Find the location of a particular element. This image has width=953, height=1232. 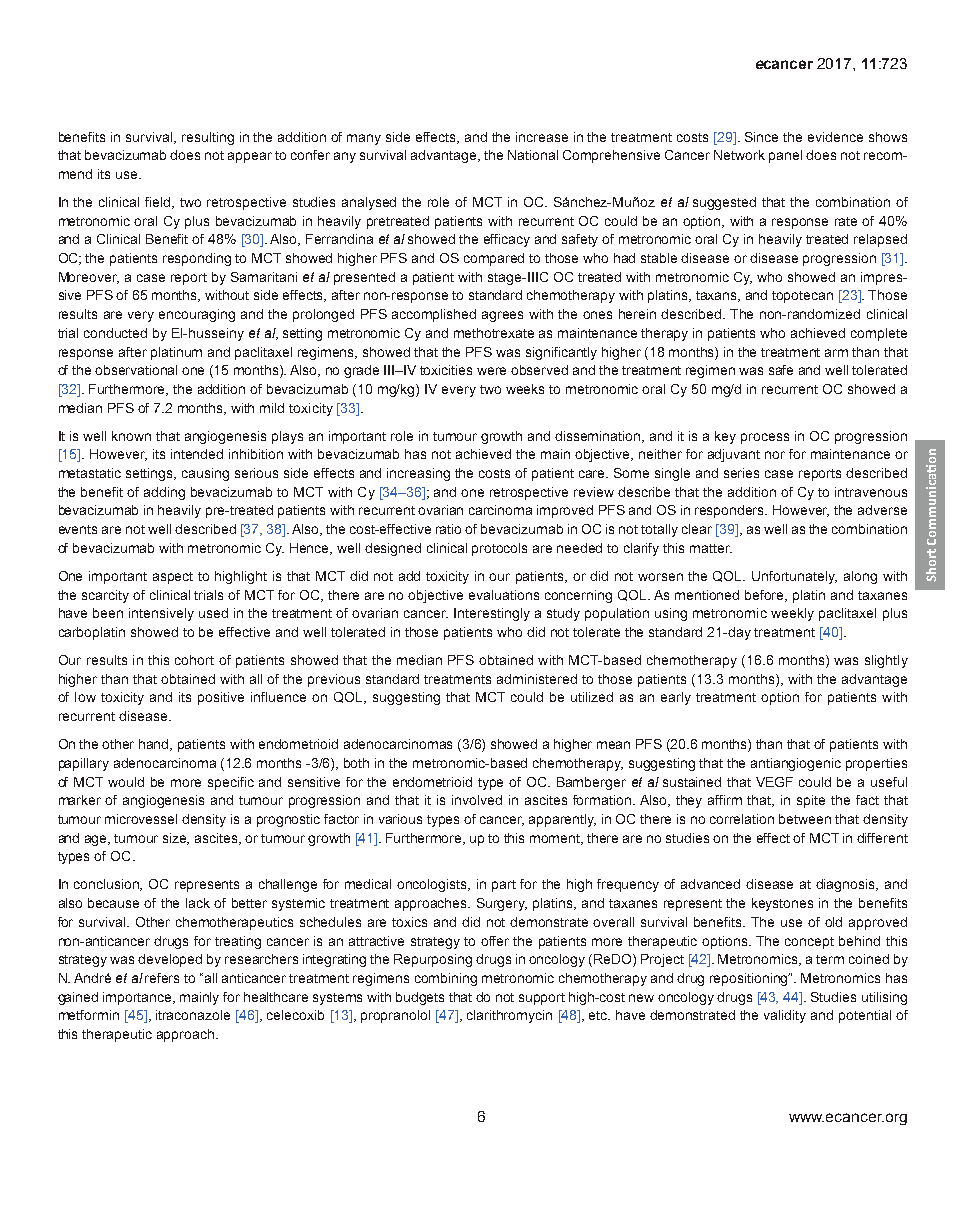

refers is located at coordinates (162, 978).
